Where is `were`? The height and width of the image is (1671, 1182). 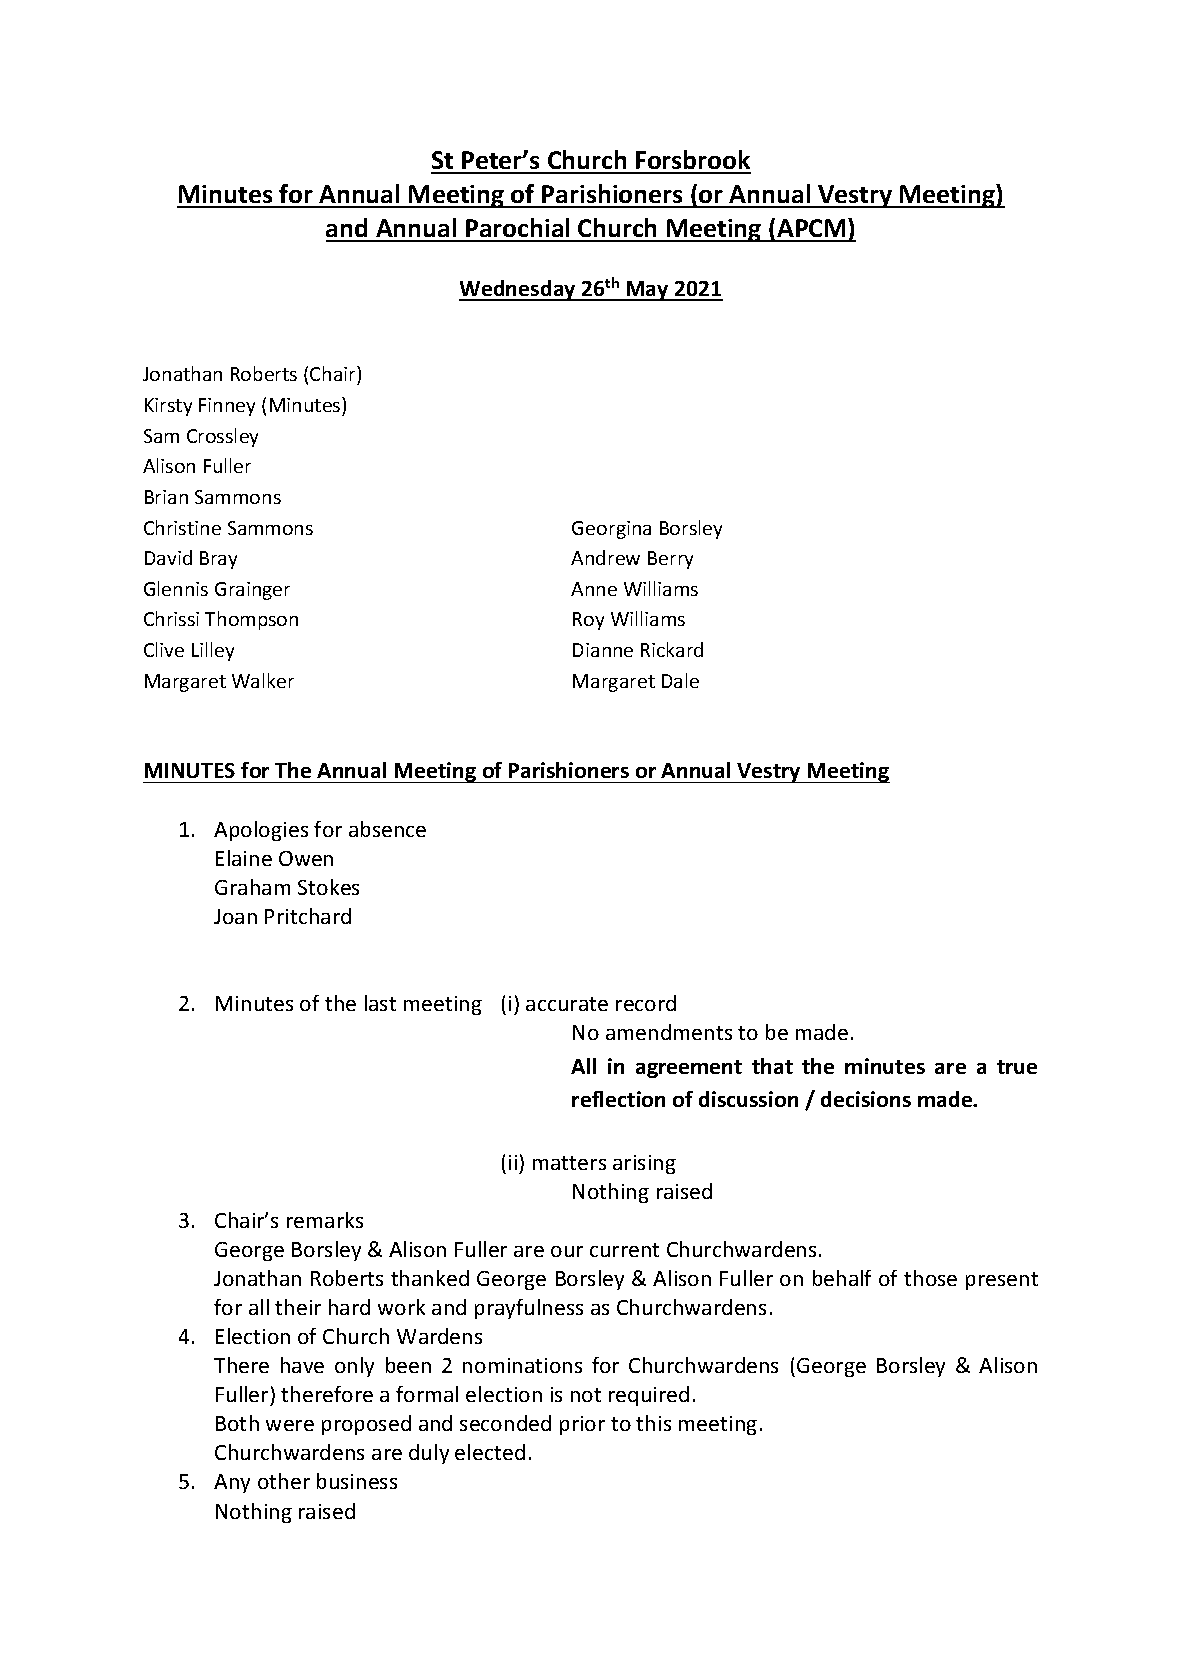
were is located at coordinates (290, 1425).
